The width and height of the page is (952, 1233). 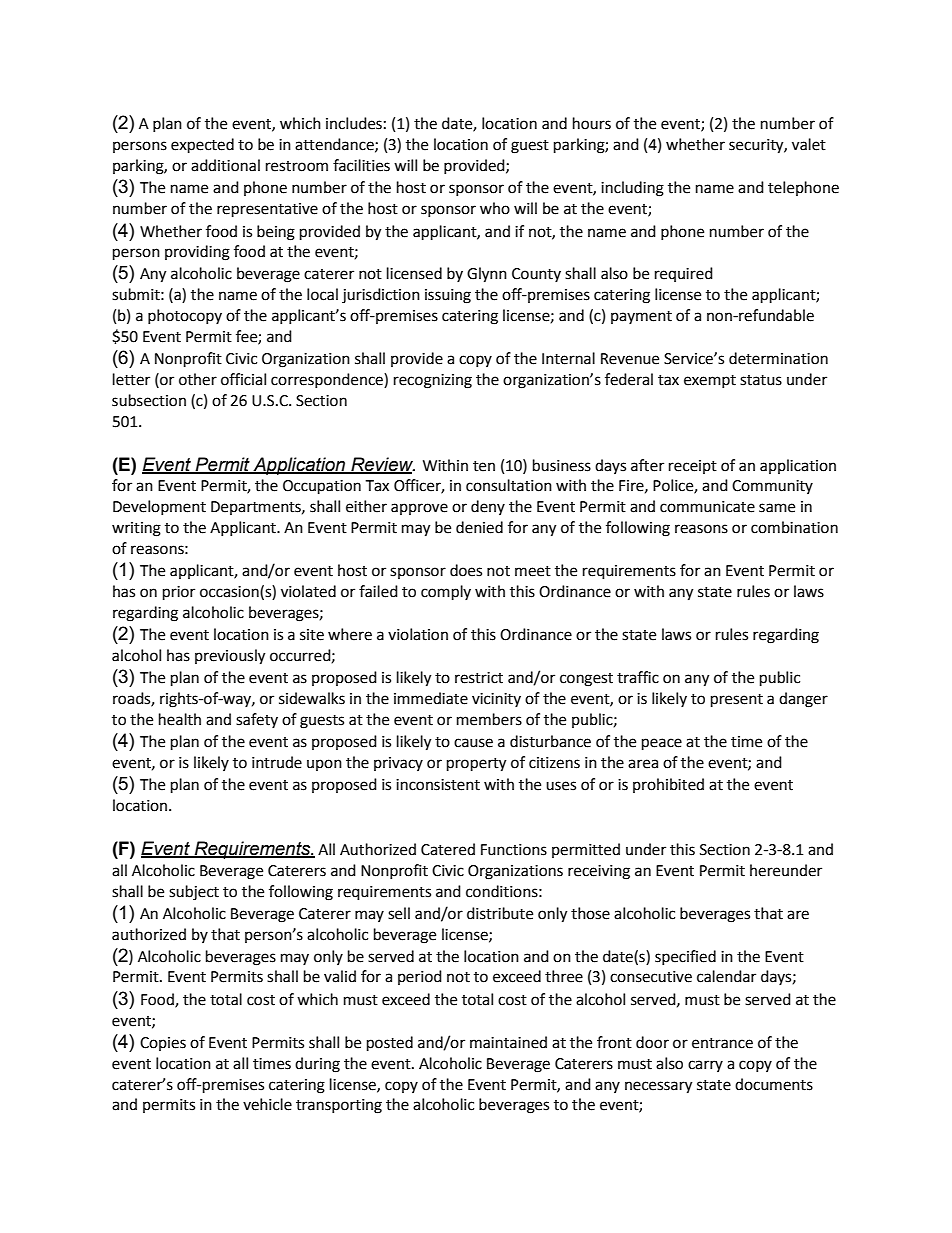 What do you see at coordinates (509, 485) in the page?
I see `consultation` at bounding box center [509, 485].
